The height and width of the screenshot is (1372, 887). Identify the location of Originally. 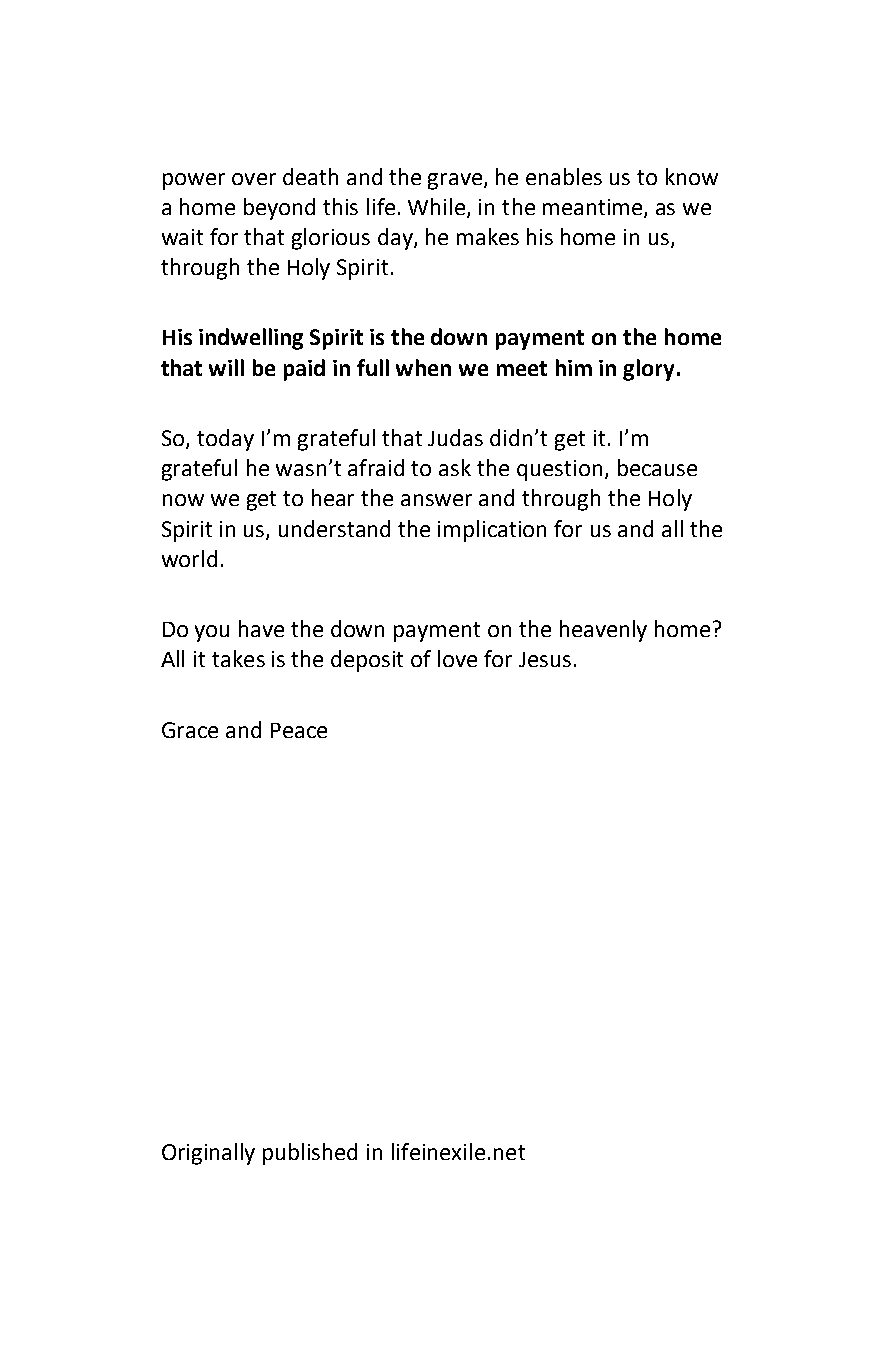
(208, 1154).
